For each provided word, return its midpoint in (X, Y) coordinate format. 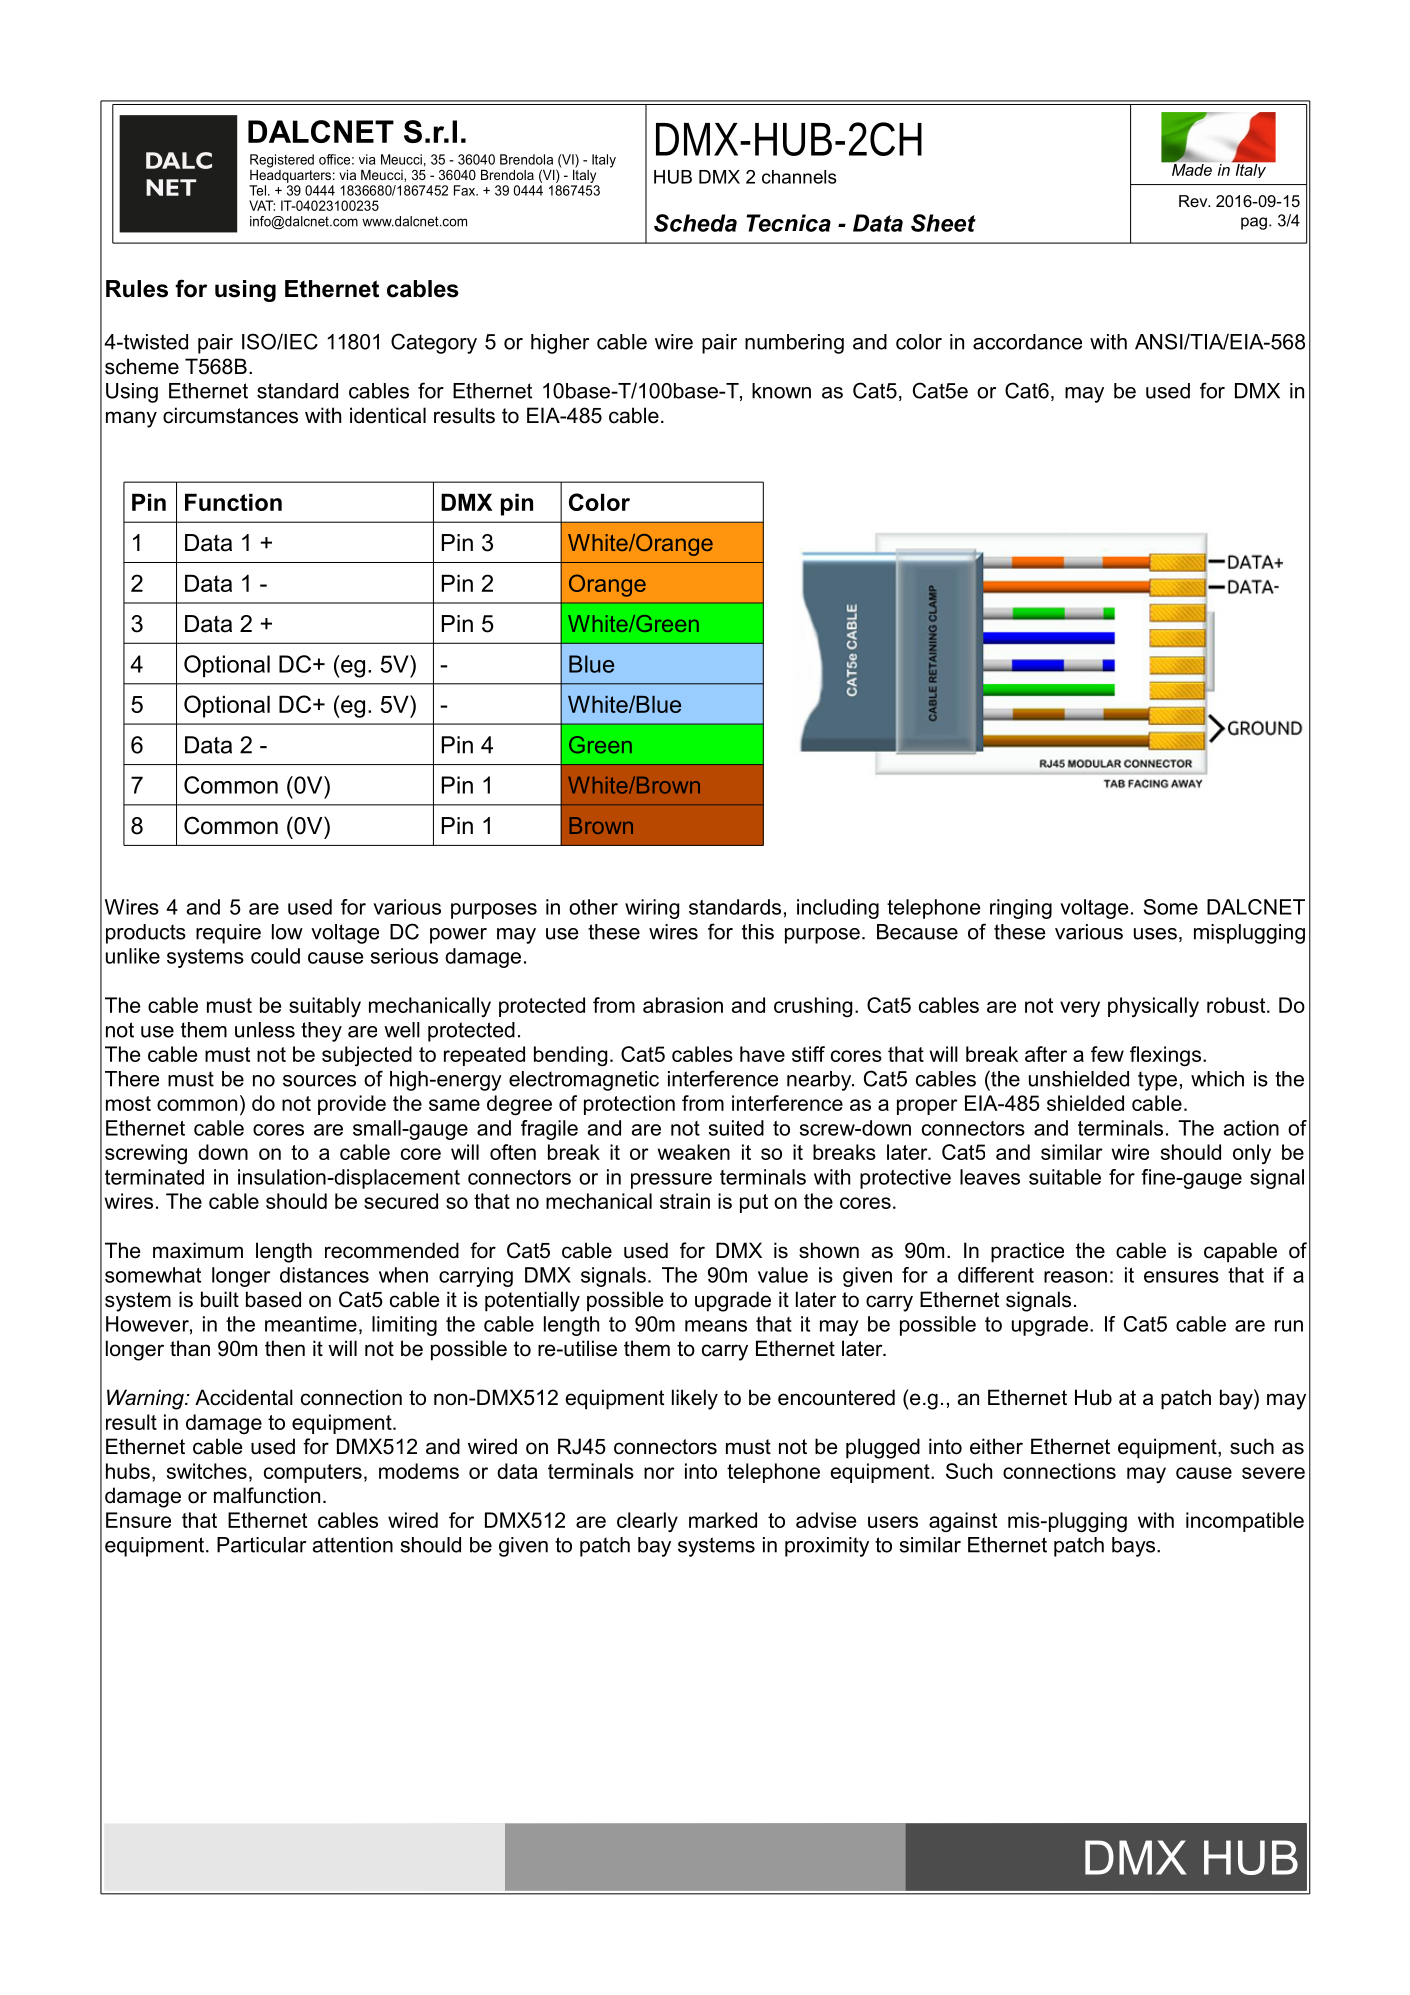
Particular (261, 1545)
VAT (262, 205)
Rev (1194, 201)
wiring (652, 909)
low (287, 932)
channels (799, 177)
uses (1155, 934)
